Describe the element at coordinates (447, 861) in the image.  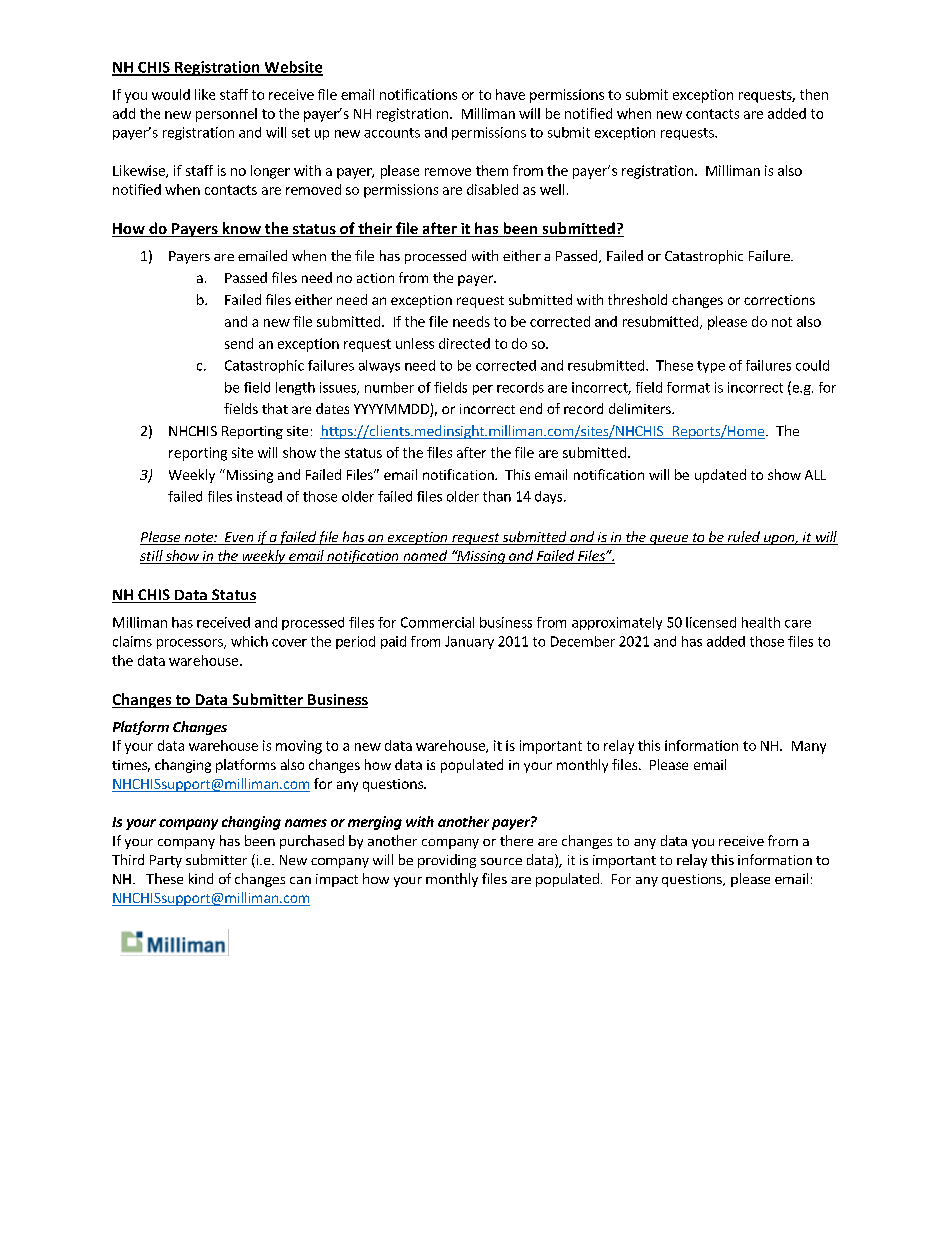
I see `providing` at that location.
